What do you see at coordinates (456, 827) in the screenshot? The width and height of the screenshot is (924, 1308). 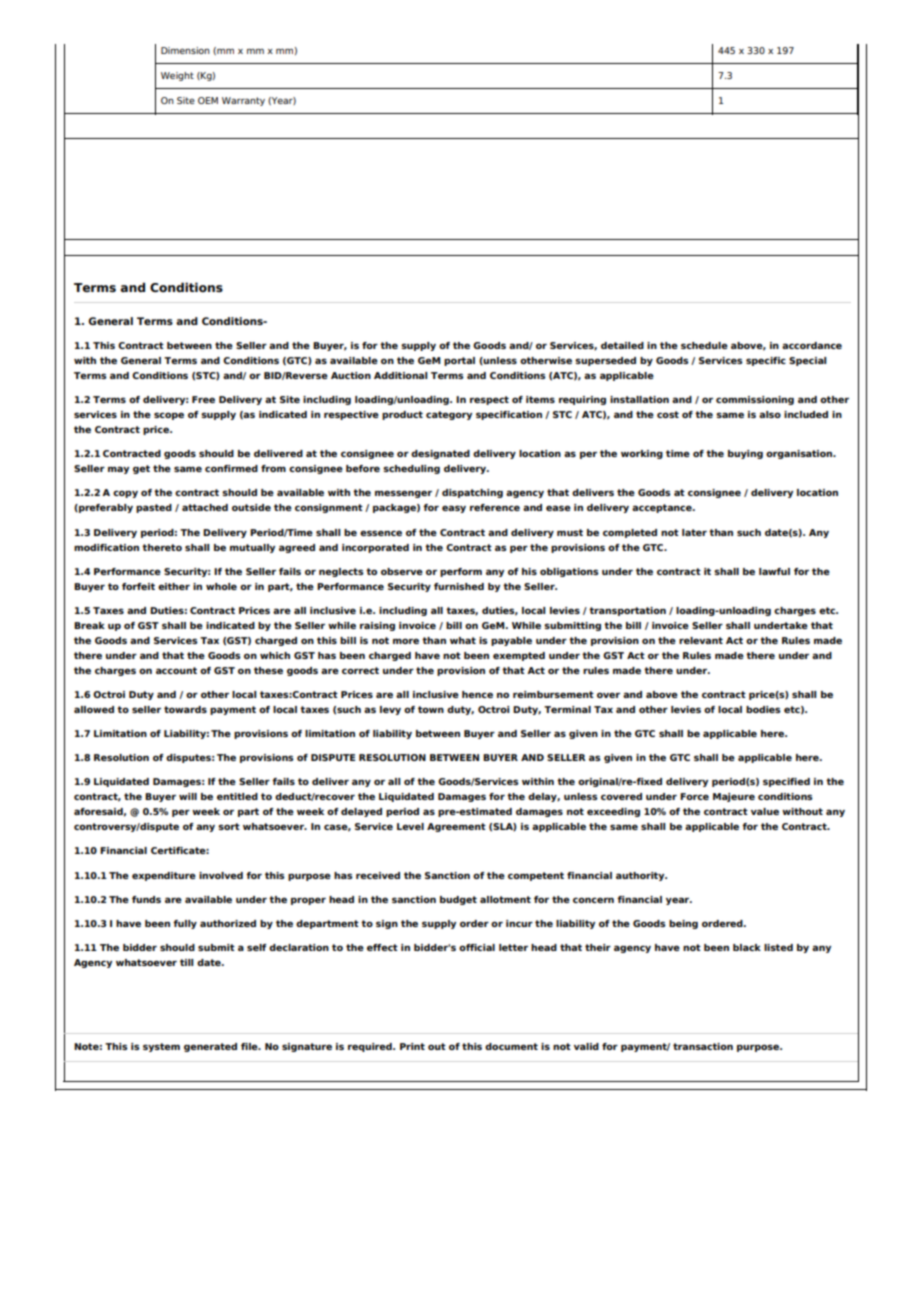 I see `Agreement` at bounding box center [456, 827].
